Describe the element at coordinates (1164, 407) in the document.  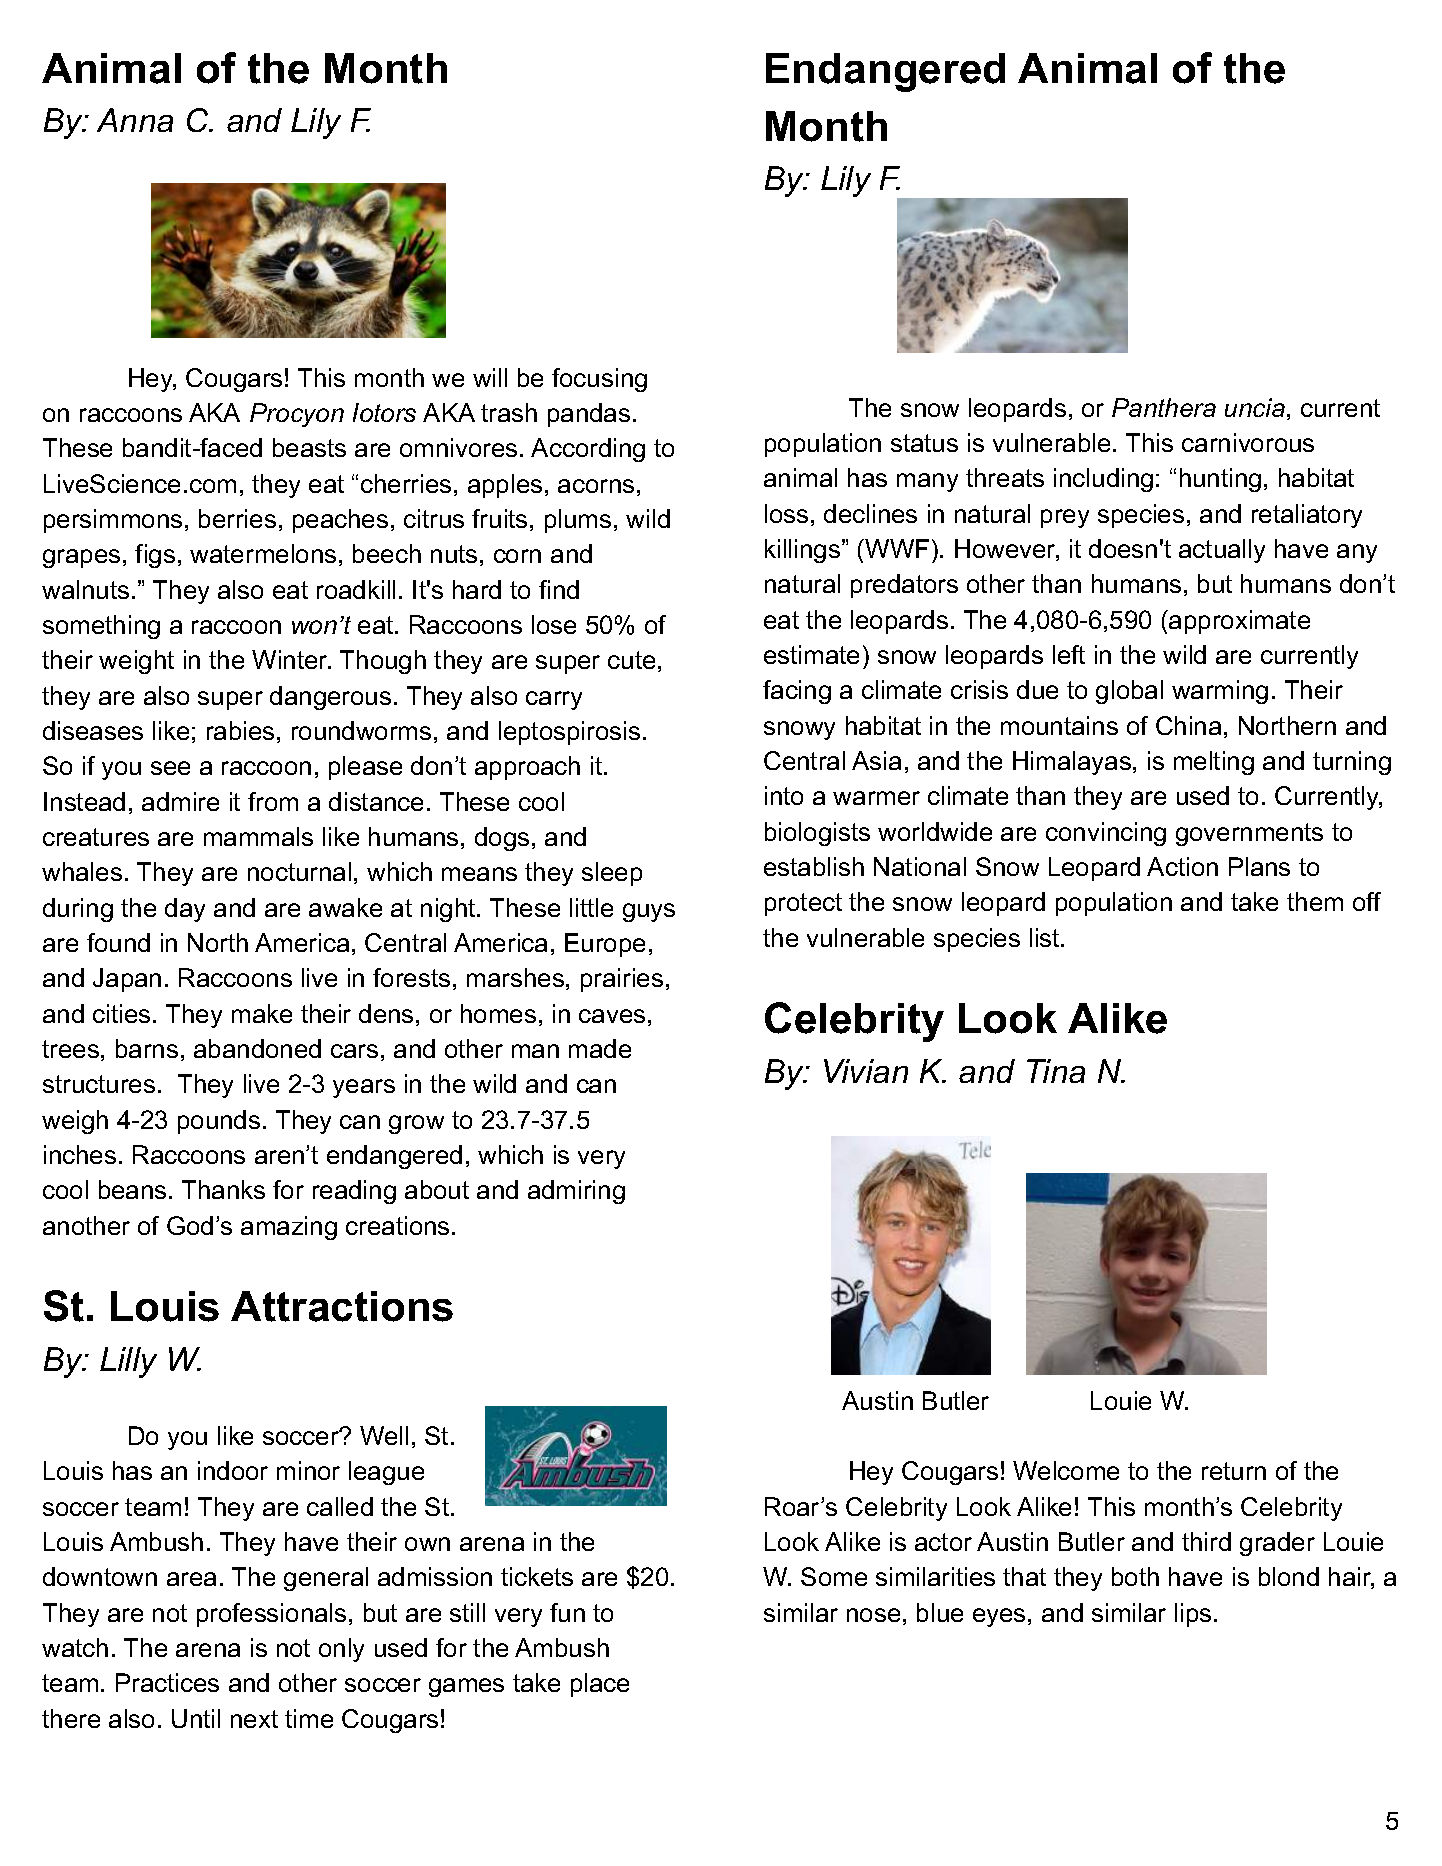
I see `Panthera` at that location.
